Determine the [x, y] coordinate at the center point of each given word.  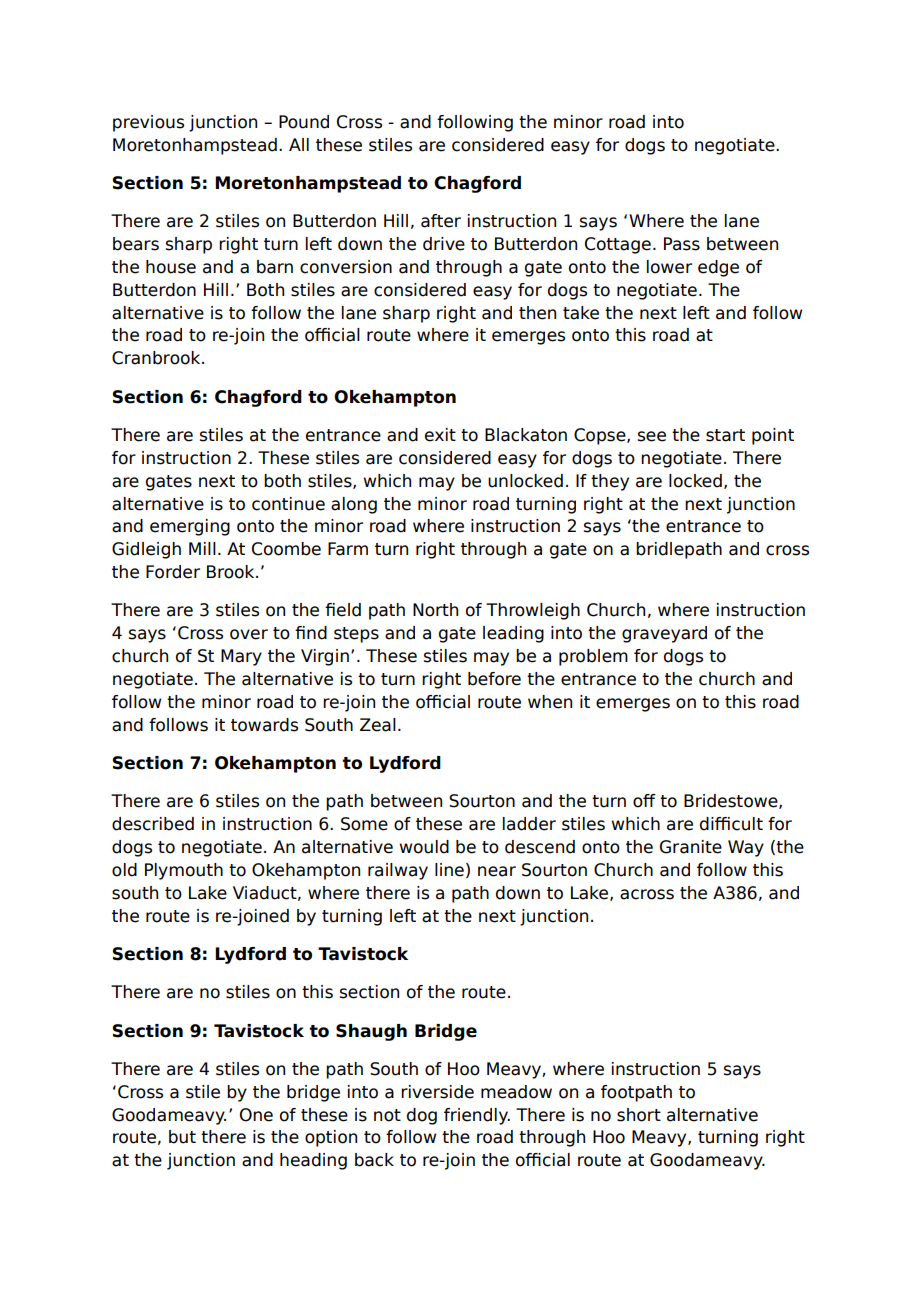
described [153, 824]
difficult [731, 824]
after [441, 221]
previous [148, 123]
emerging [190, 527]
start [725, 435]
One [256, 1115]
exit [440, 435]
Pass [682, 244]
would [424, 847]
